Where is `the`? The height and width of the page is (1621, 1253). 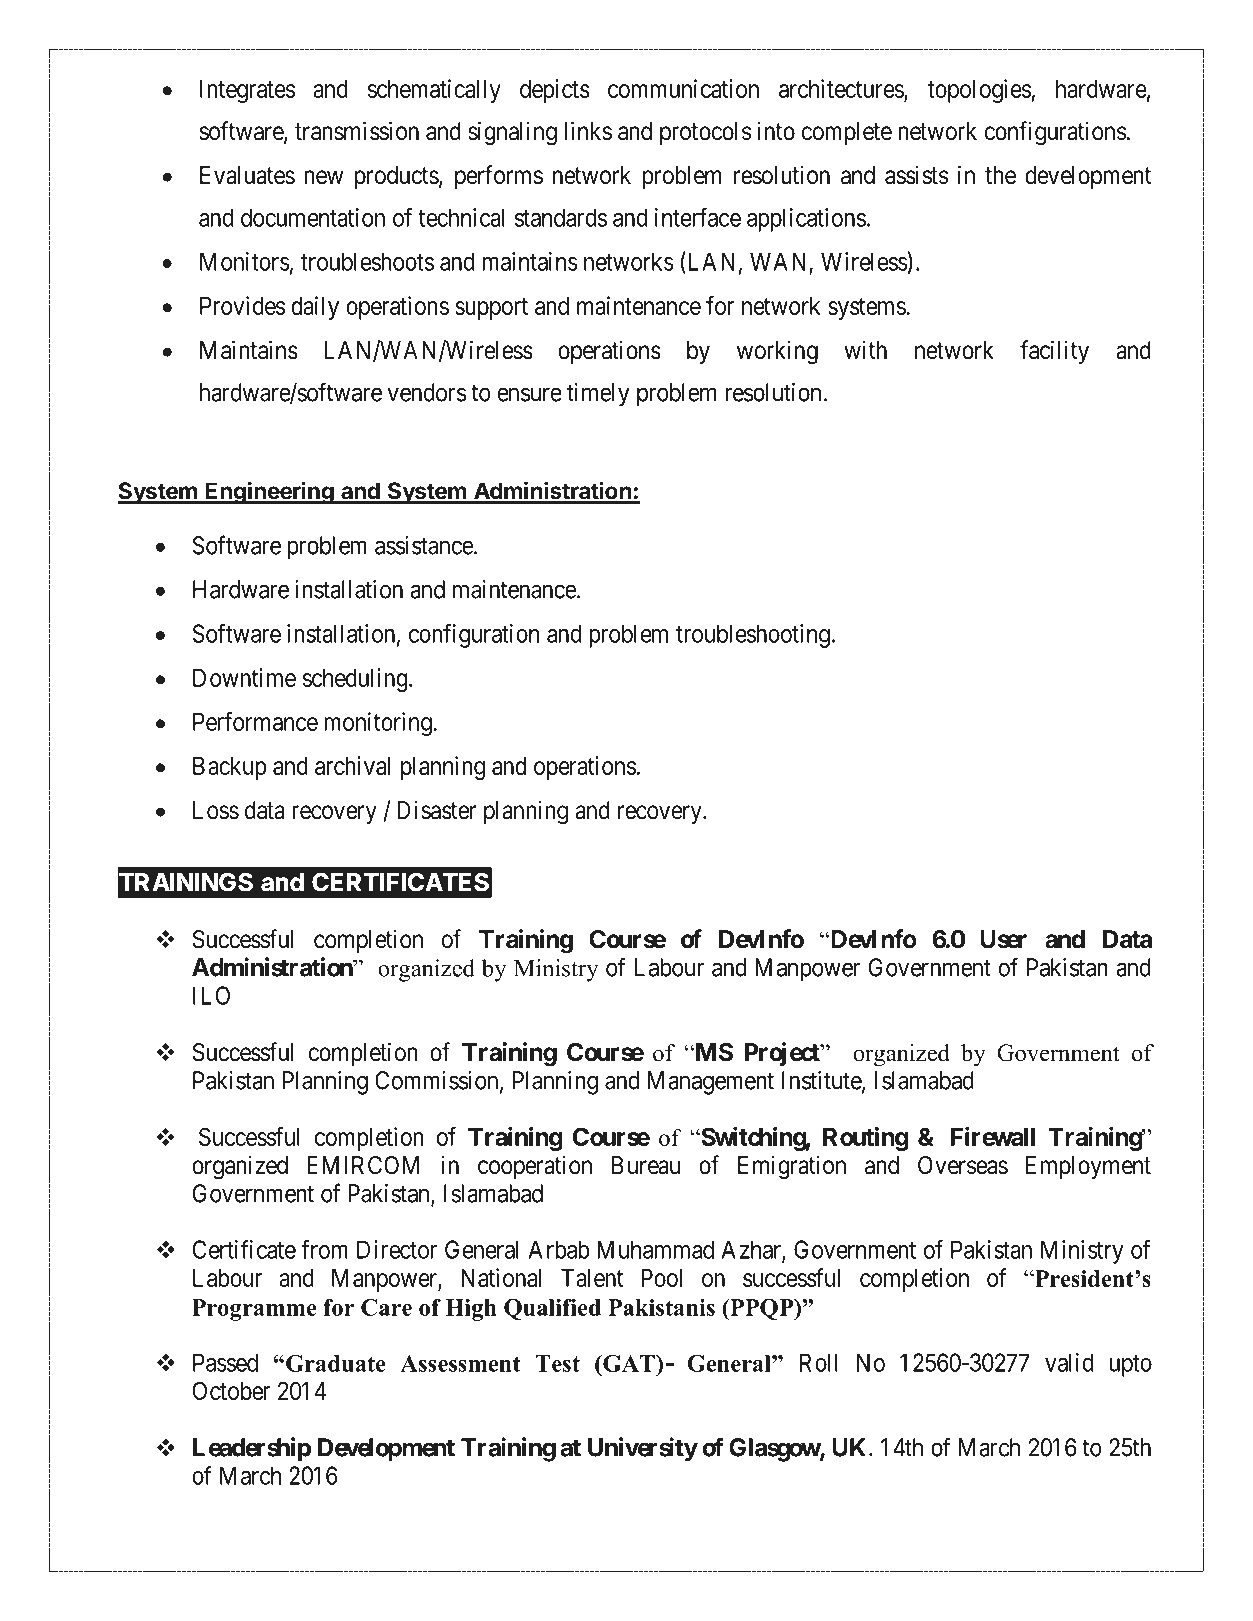 the is located at coordinates (1000, 175).
